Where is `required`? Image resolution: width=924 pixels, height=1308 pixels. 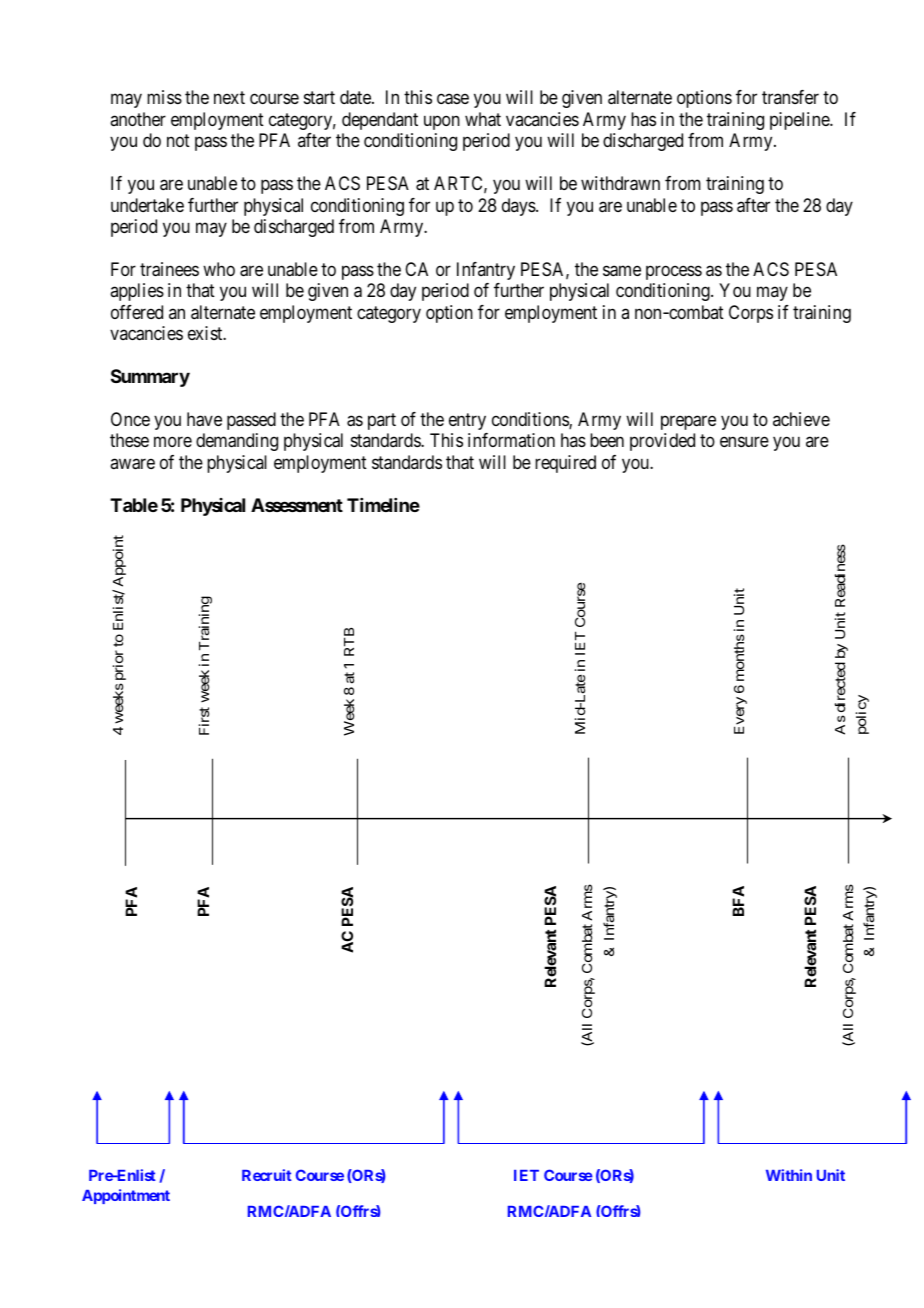 required is located at coordinates (565, 464).
